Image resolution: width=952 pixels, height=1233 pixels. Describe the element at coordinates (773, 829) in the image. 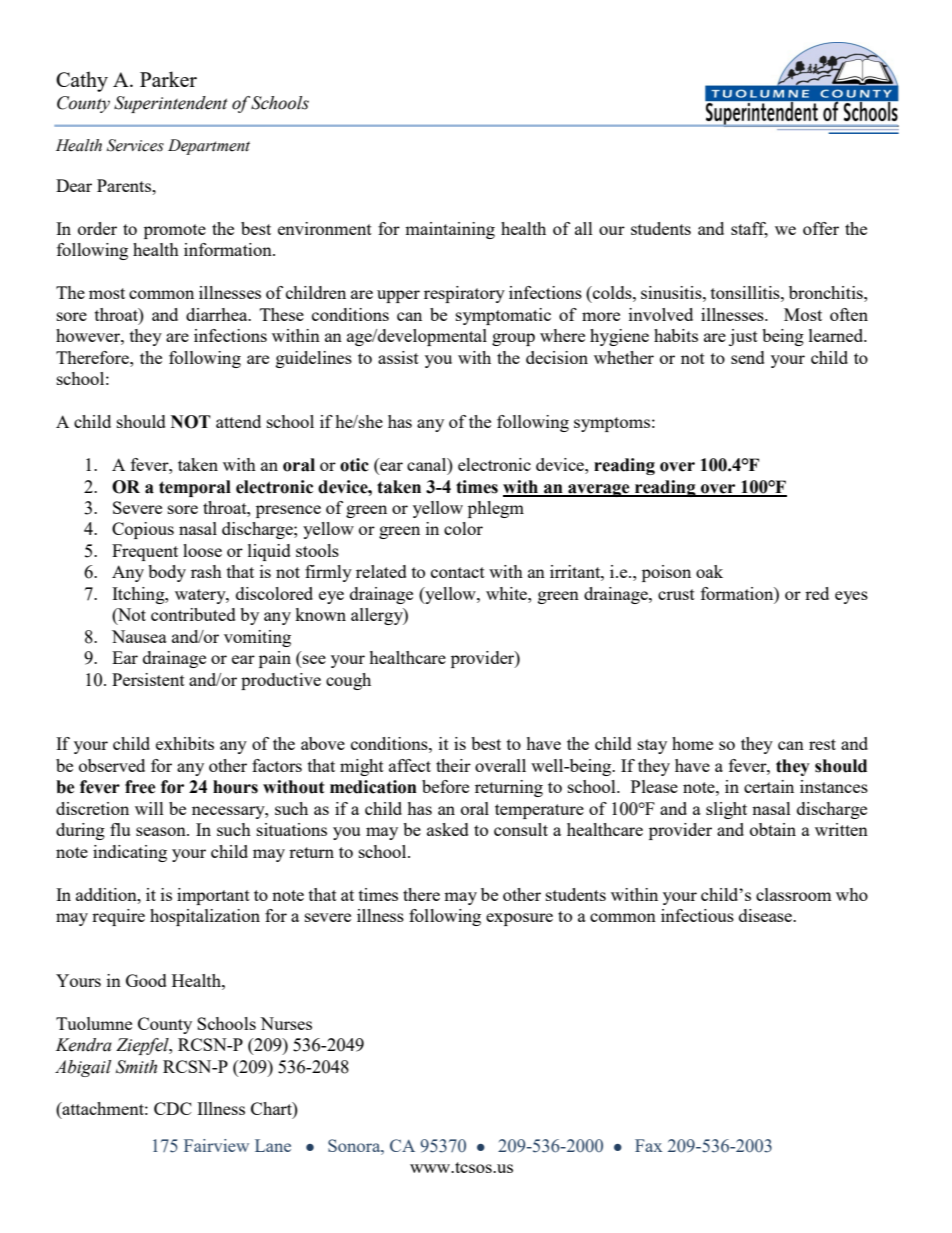

I see `obtain` at that location.
